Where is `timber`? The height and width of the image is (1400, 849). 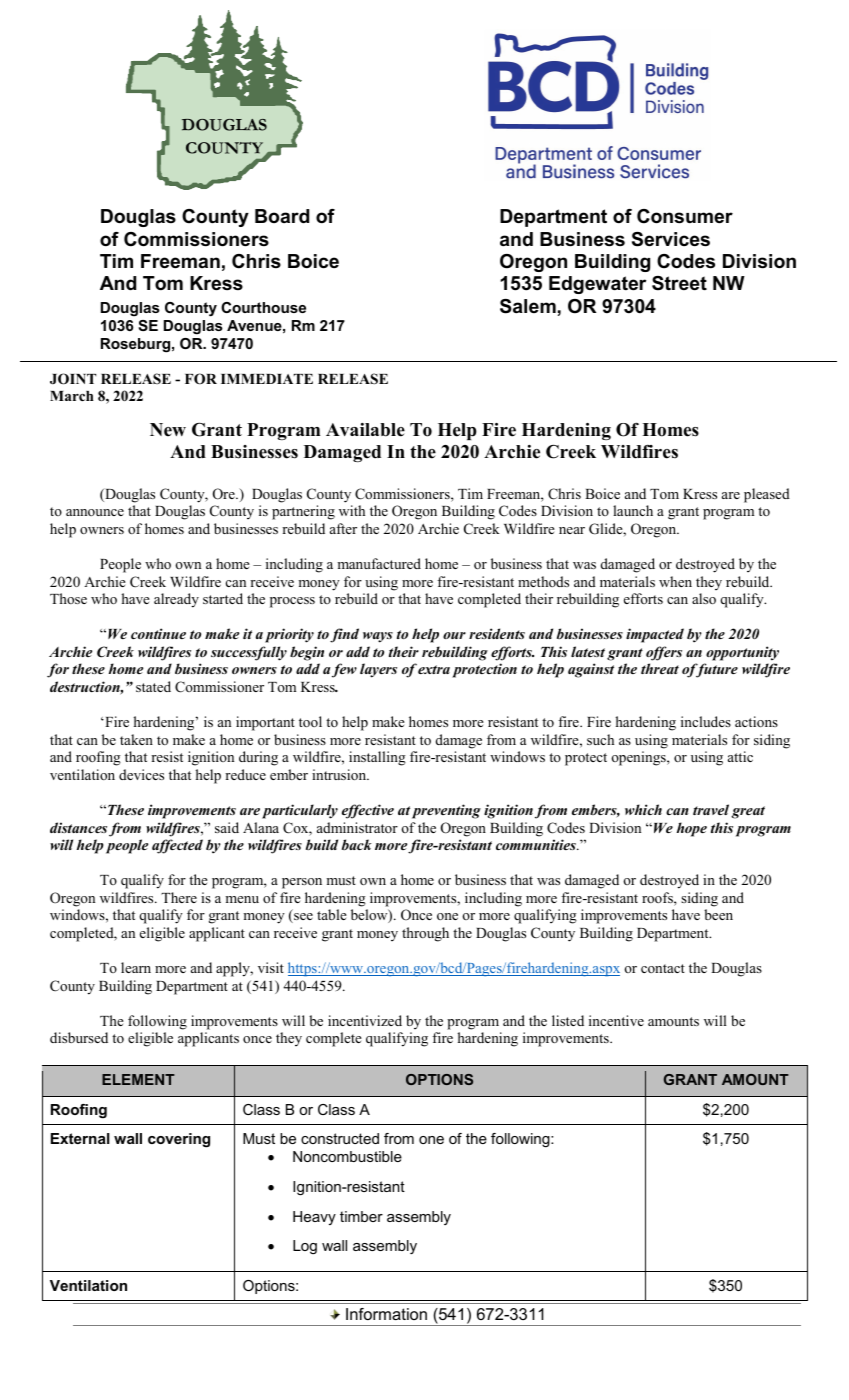 timber is located at coordinates (361, 1216).
